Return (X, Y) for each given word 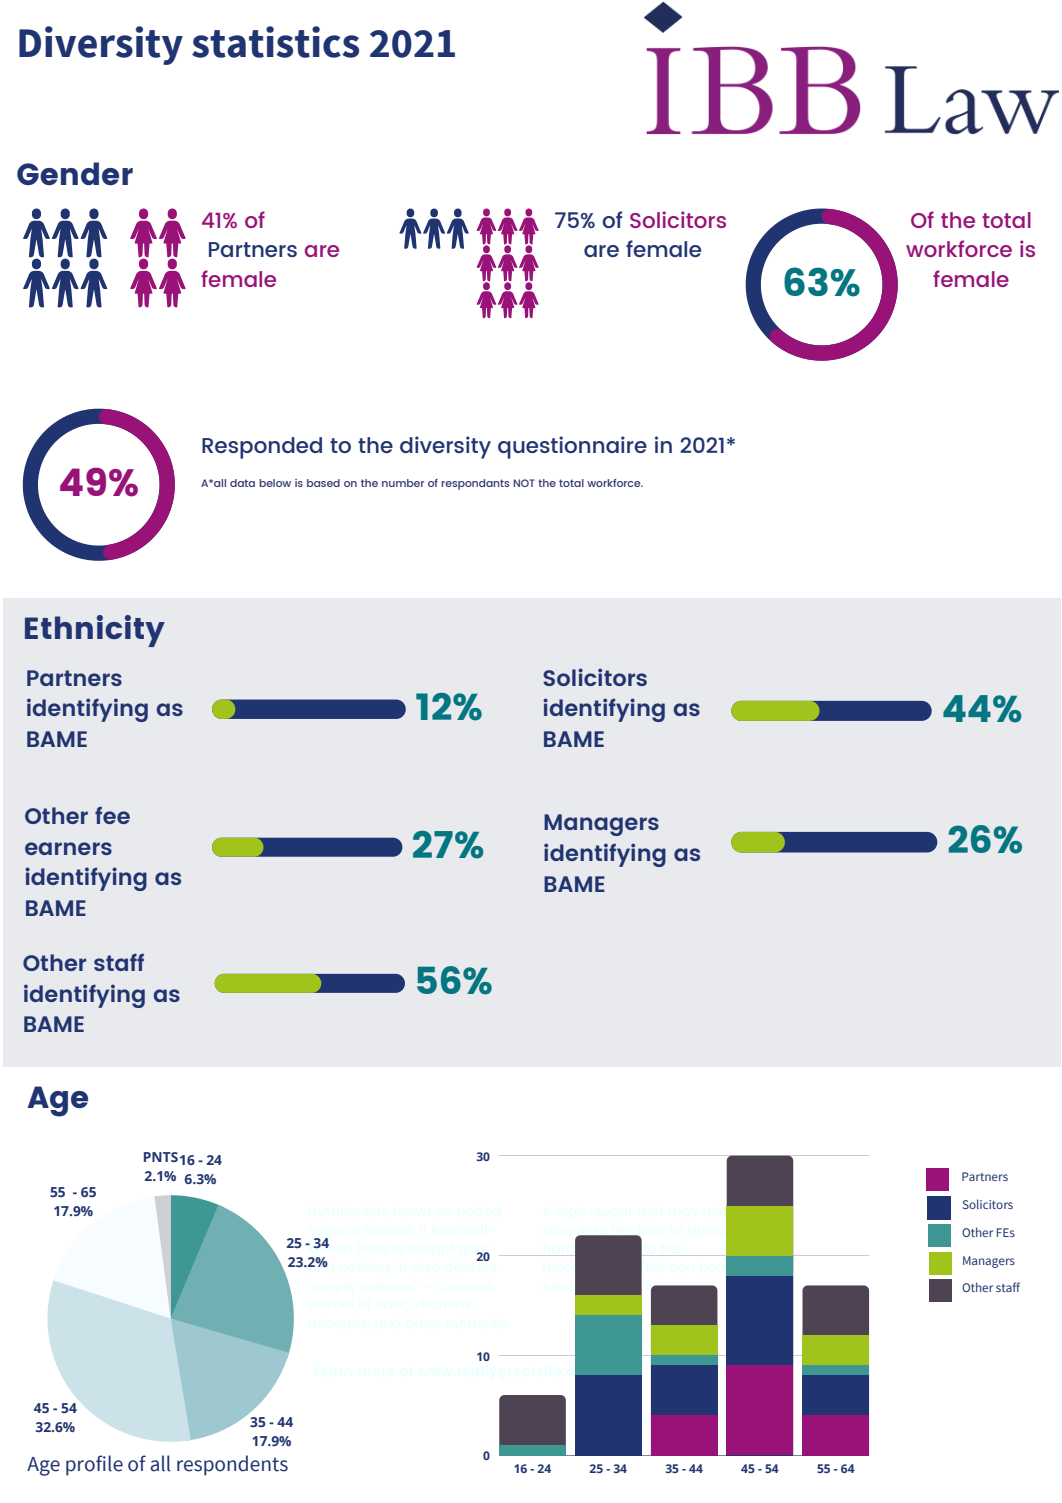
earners (68, 848)
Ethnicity (95, 631)
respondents (232, 1465)
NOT (524, 483)
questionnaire (572, 447)
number (403, 483)
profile (94, 1465)
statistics (275, 42)
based (323, 483)
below (275, 483)
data (242, 483)
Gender (75, 173)
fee (112, 815)
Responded (262, 448)
